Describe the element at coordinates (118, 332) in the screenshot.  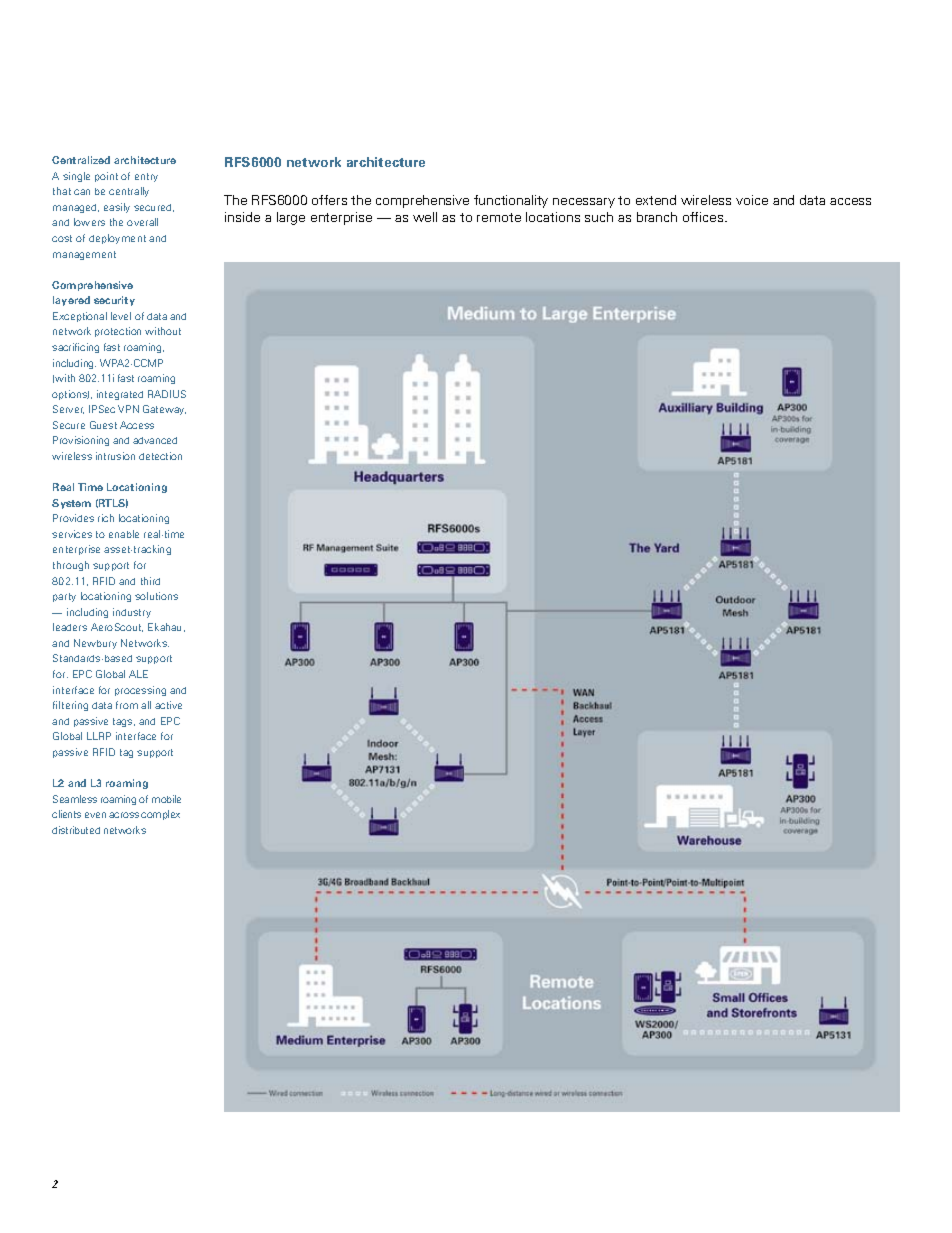
I see `protection` at that location.
